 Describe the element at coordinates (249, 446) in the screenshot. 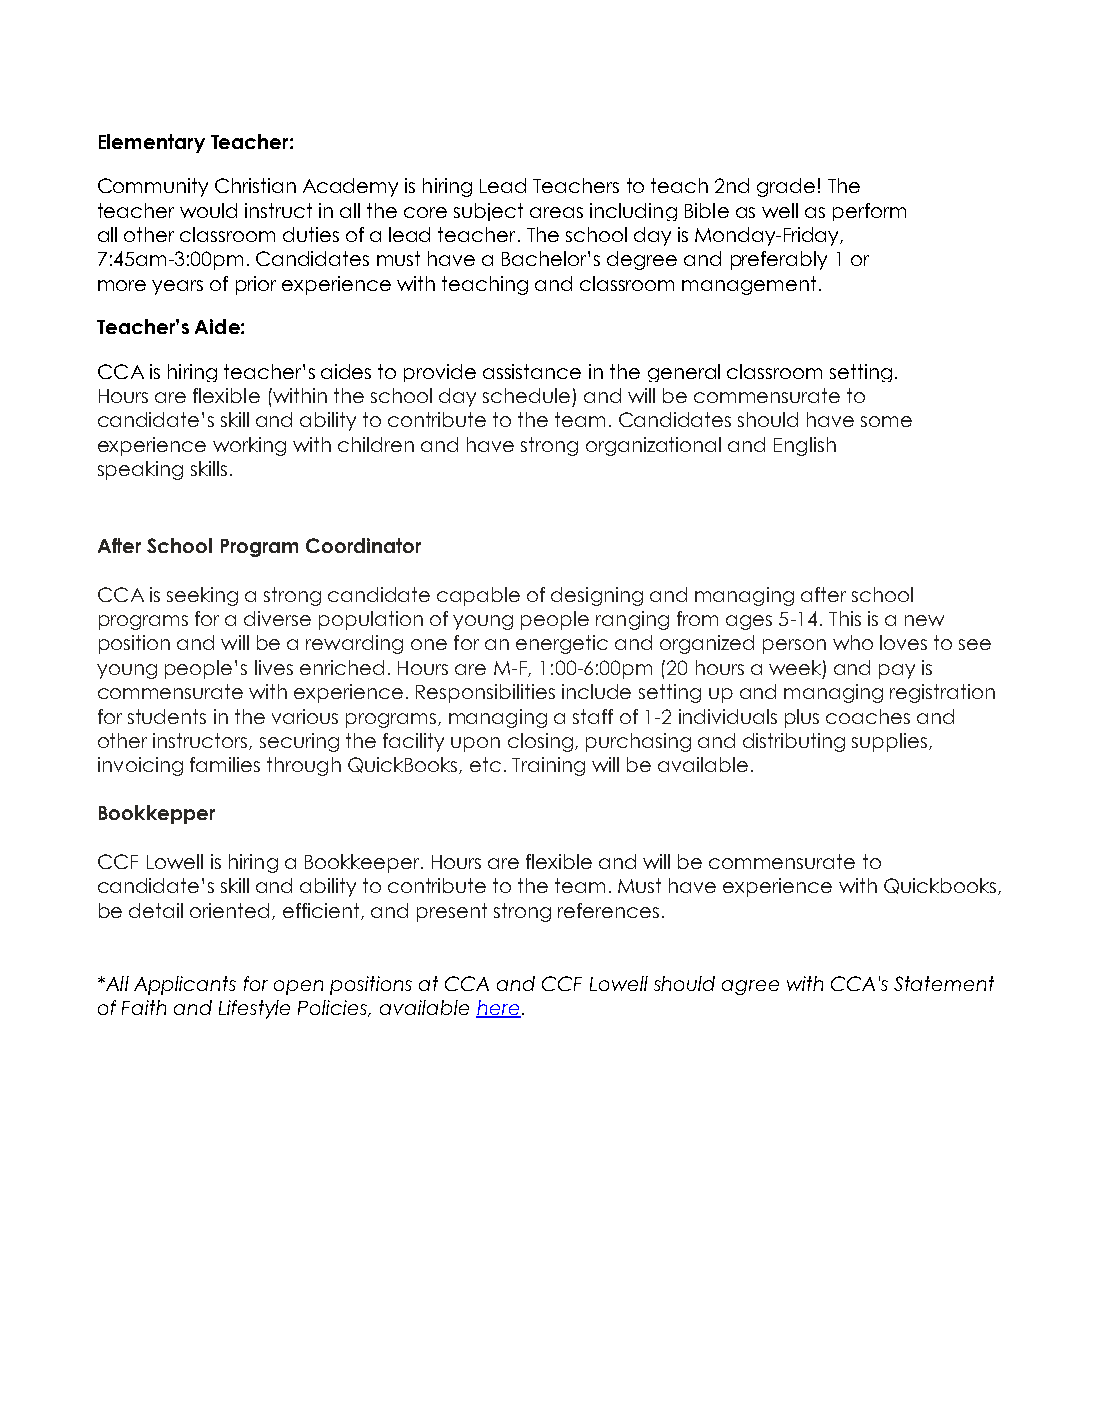

I see `working` at that location.
